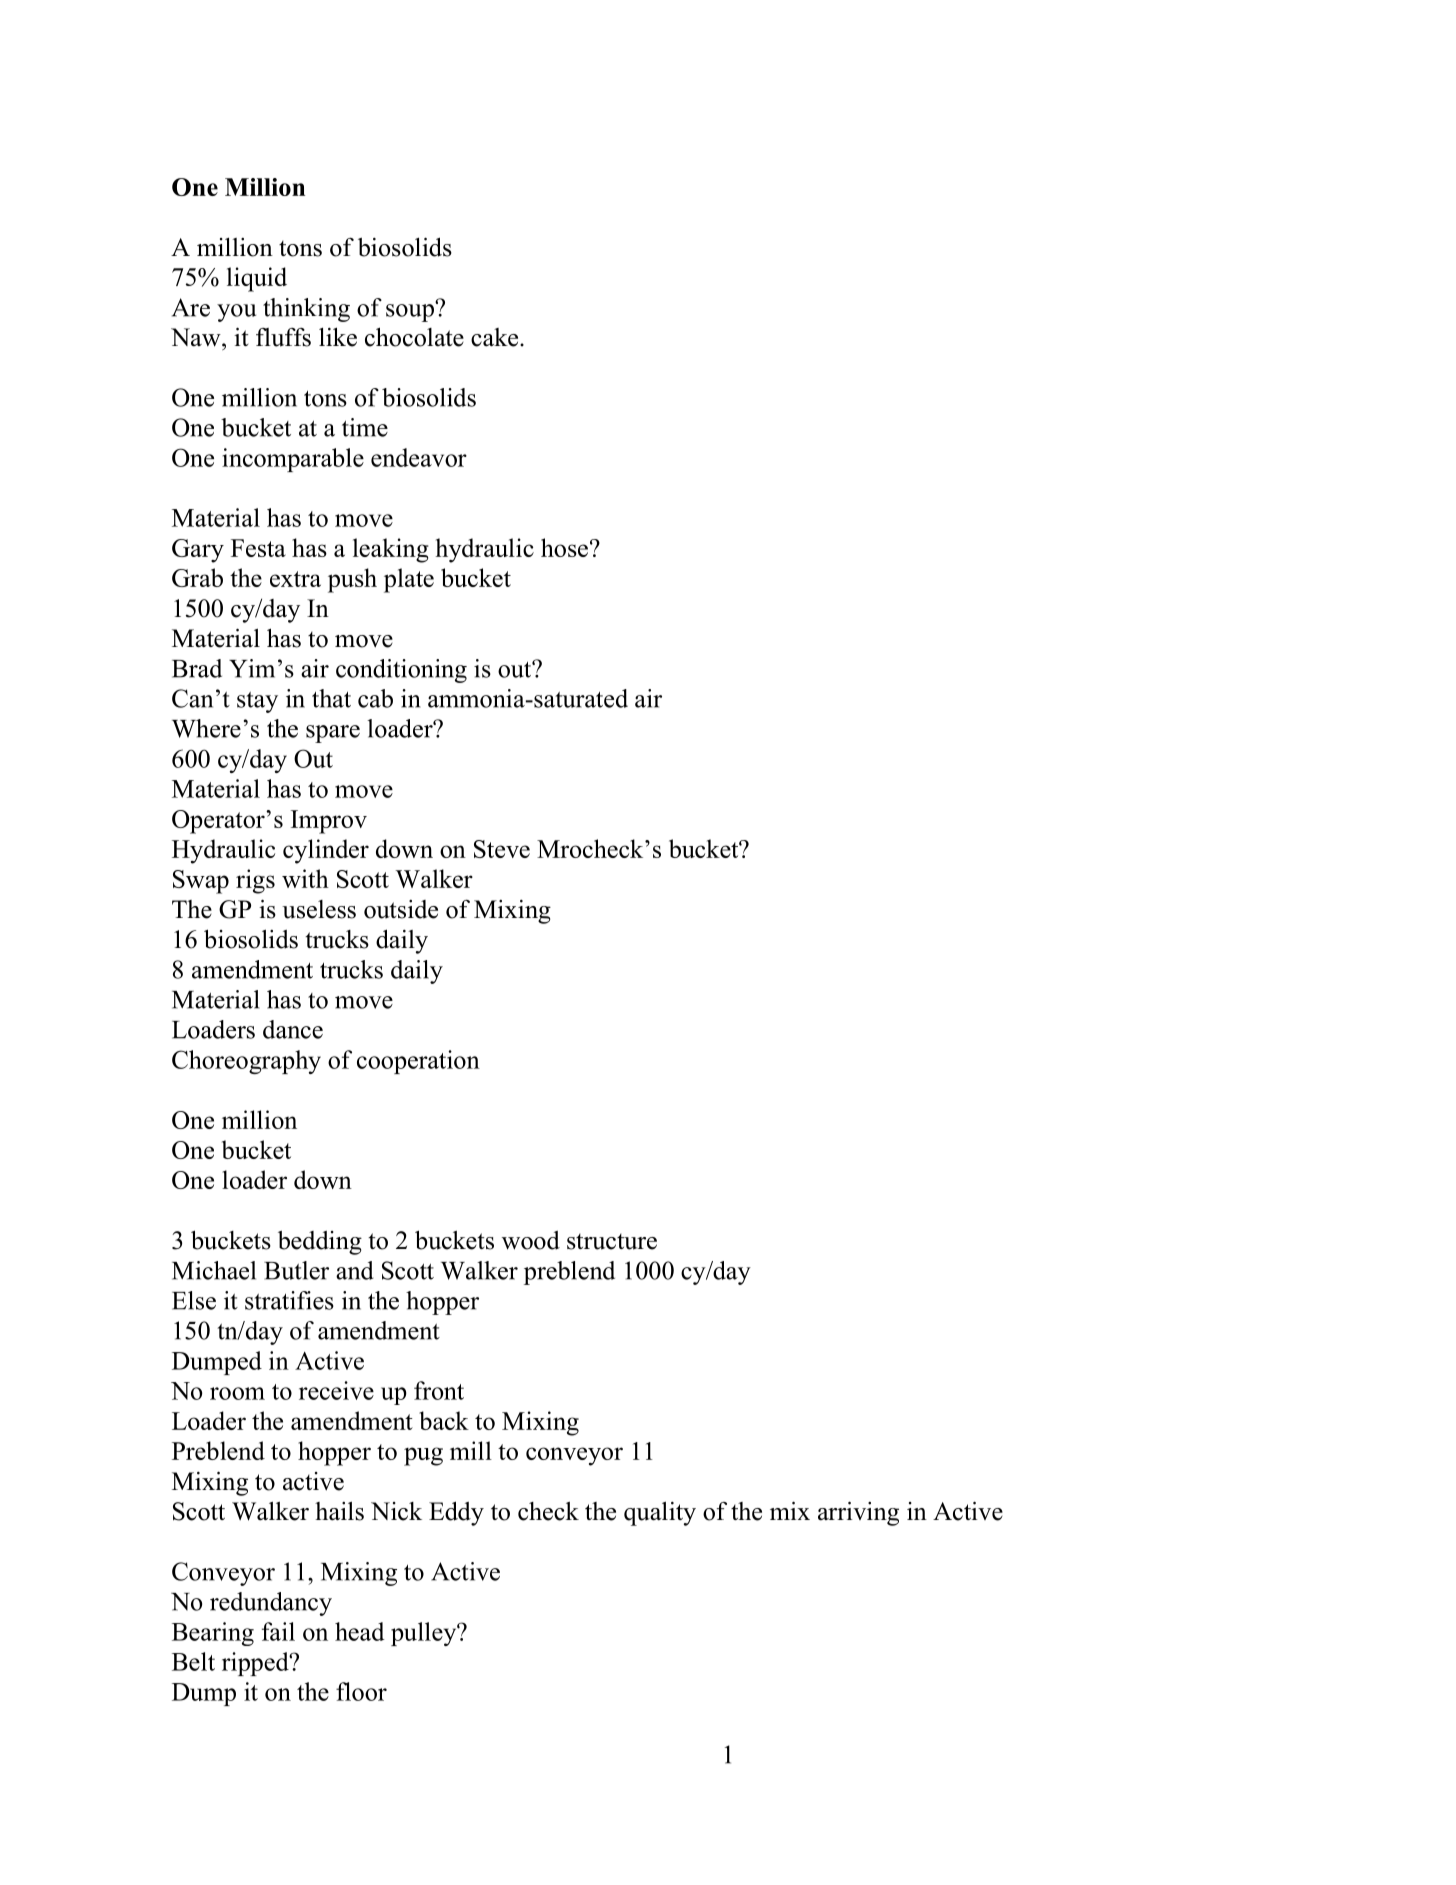 The image size is (1456, 1885). What do you see at coordinates (283, 337) in the image?
I see `fluffs` at bounding box center [283, 337].
